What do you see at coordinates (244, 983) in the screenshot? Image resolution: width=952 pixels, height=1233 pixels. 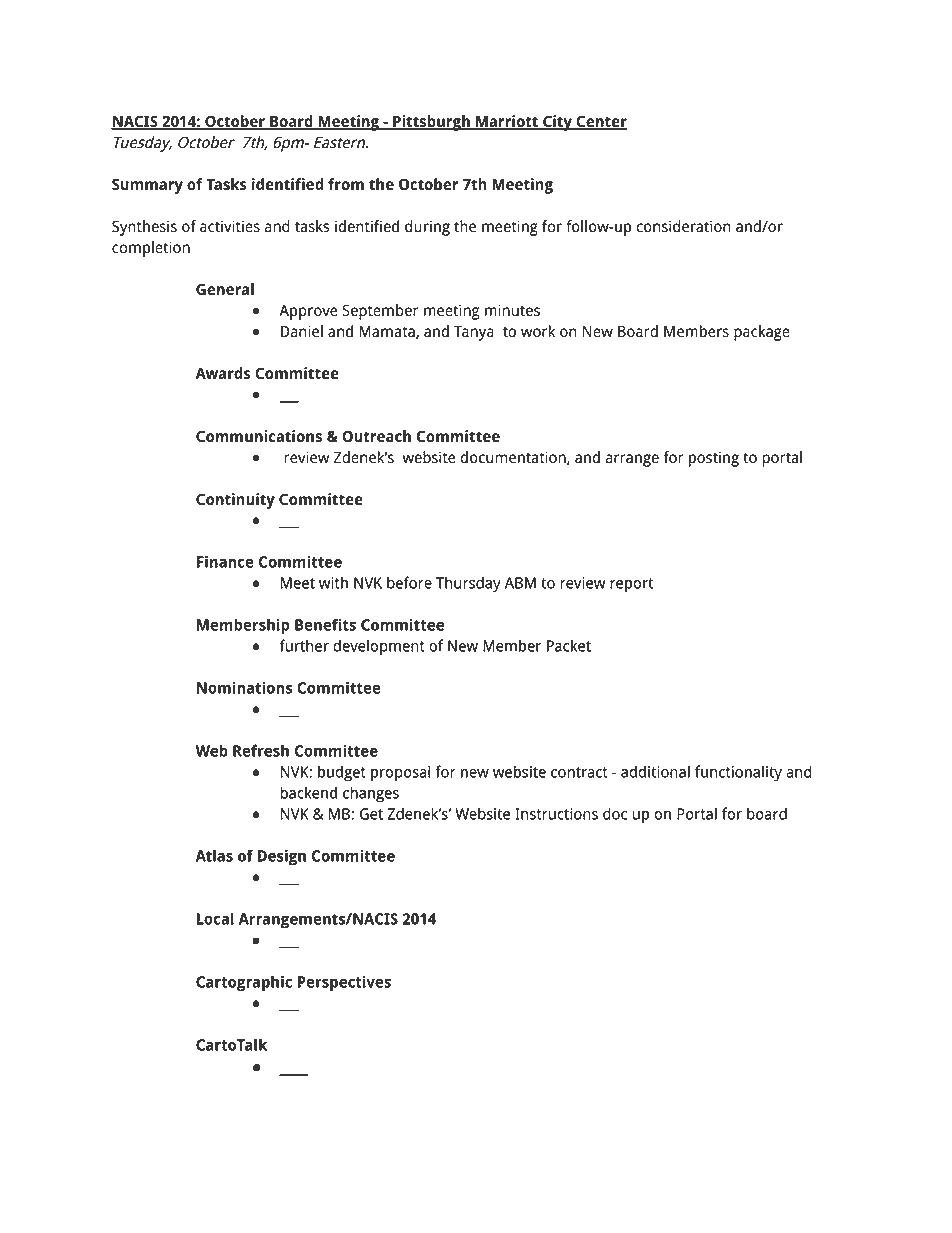 I see `Cartographic` at bounding box center [244, 983].
